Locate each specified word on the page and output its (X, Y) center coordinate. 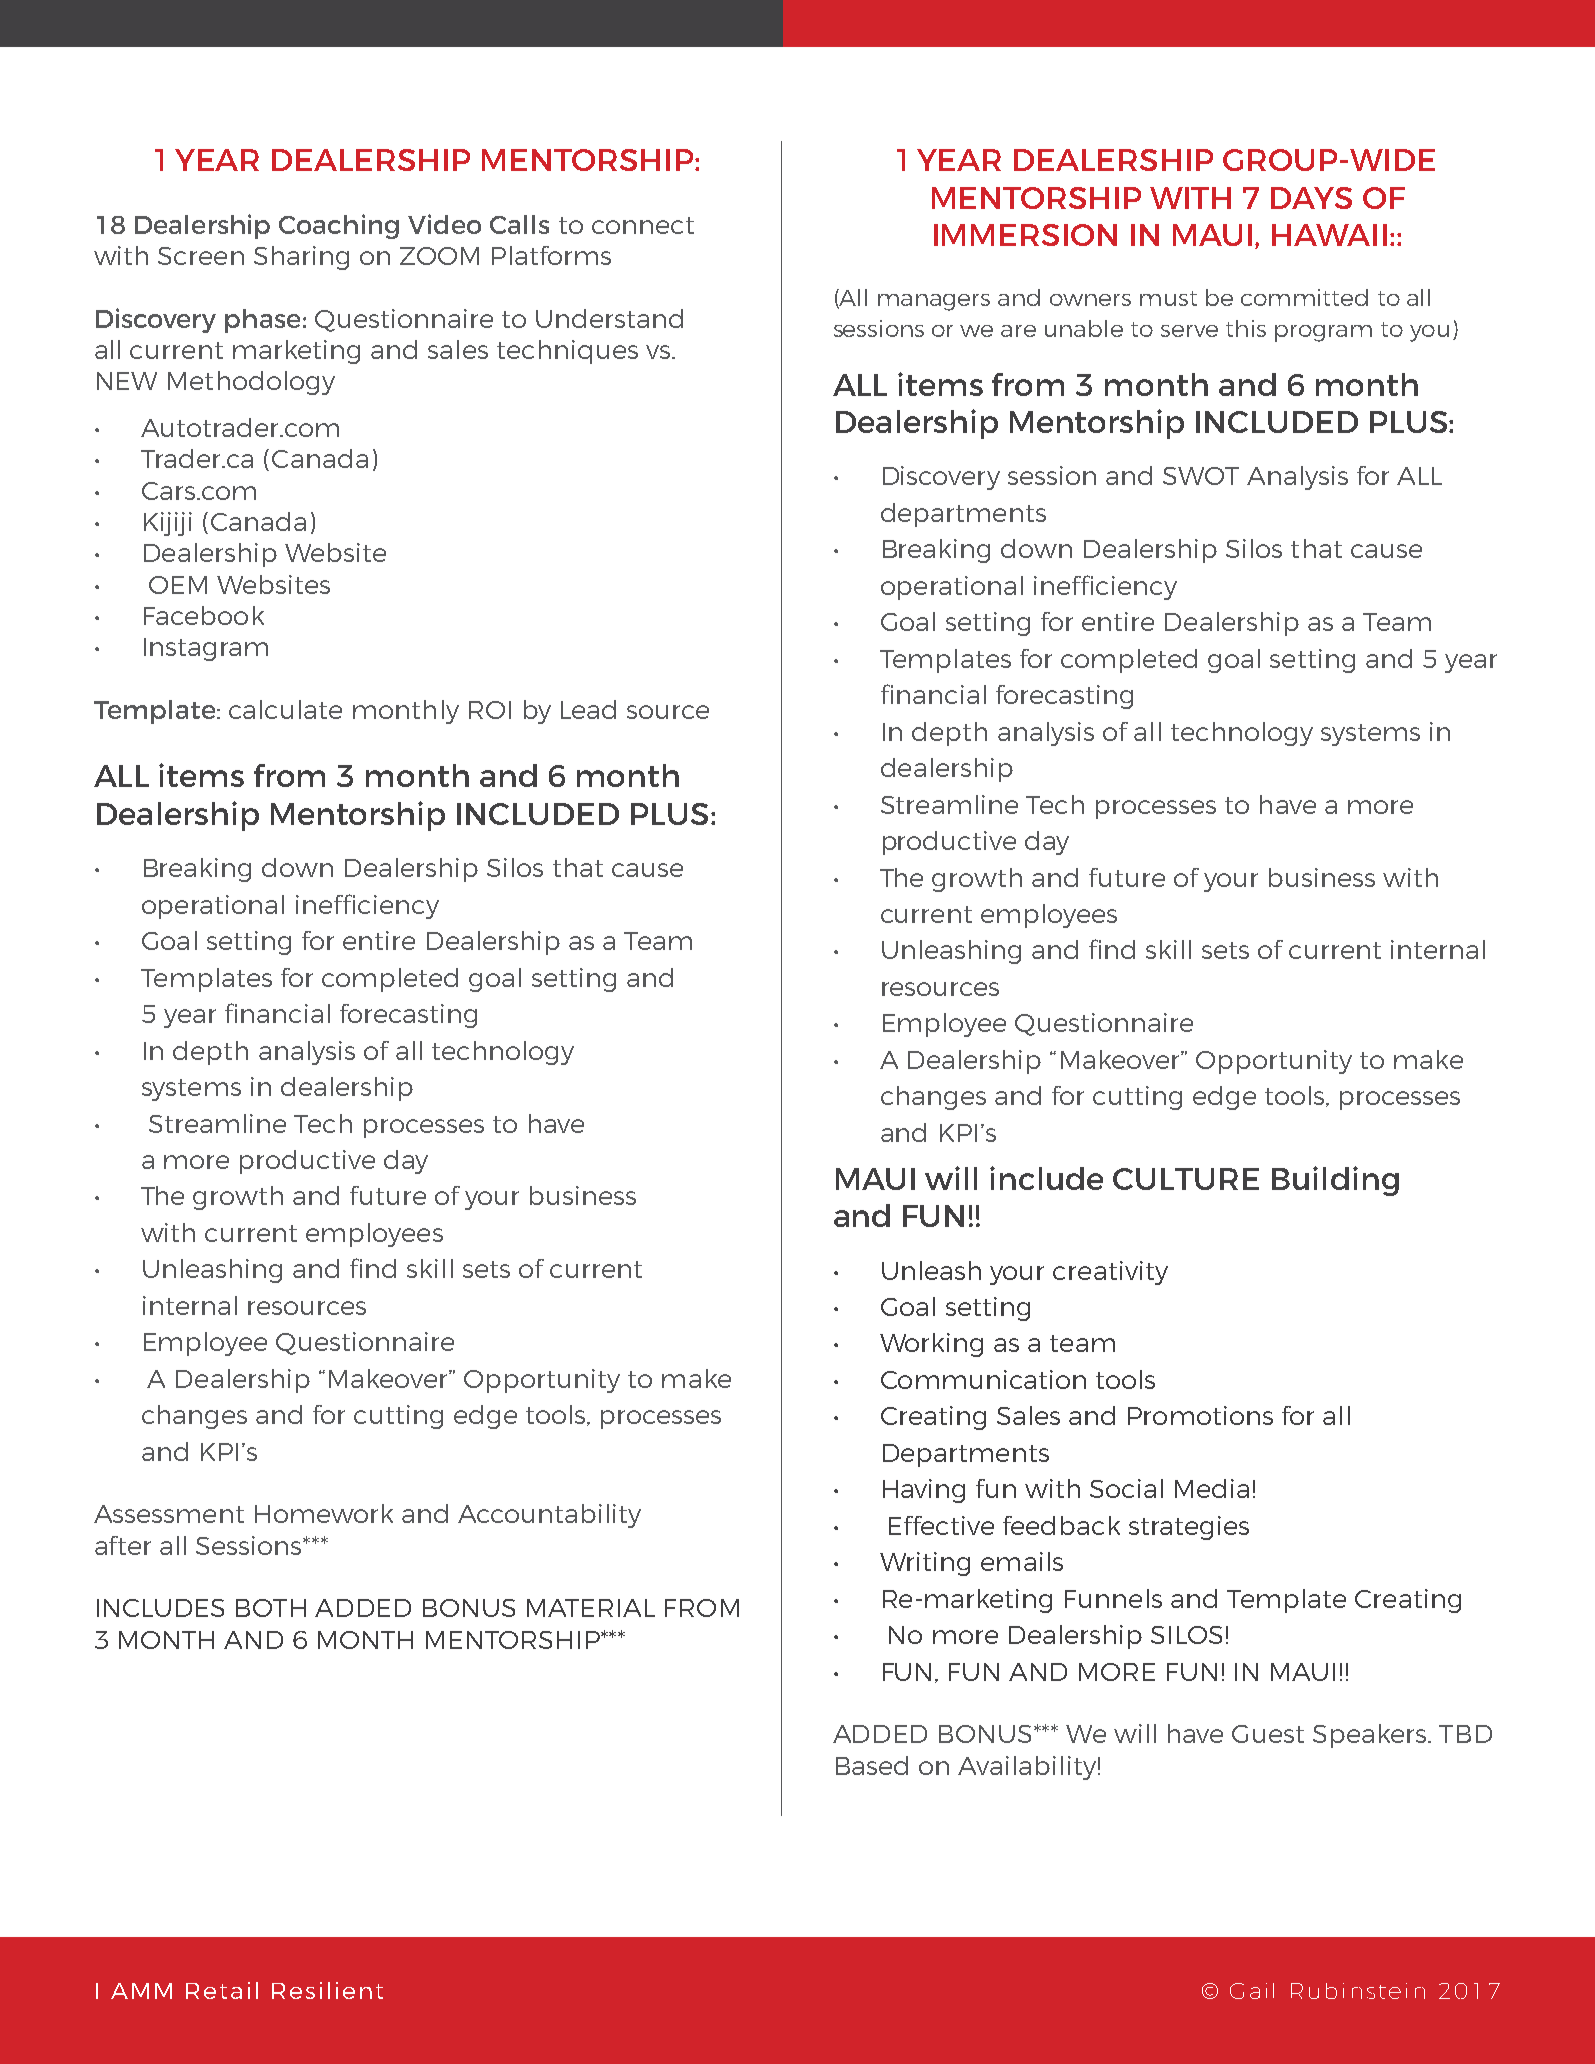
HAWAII (1329, 235)
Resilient (327, 1990)
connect (643, 225)
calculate (285, 709)
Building (1335, 1181)
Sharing (301, 258)
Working (931, 1345)
